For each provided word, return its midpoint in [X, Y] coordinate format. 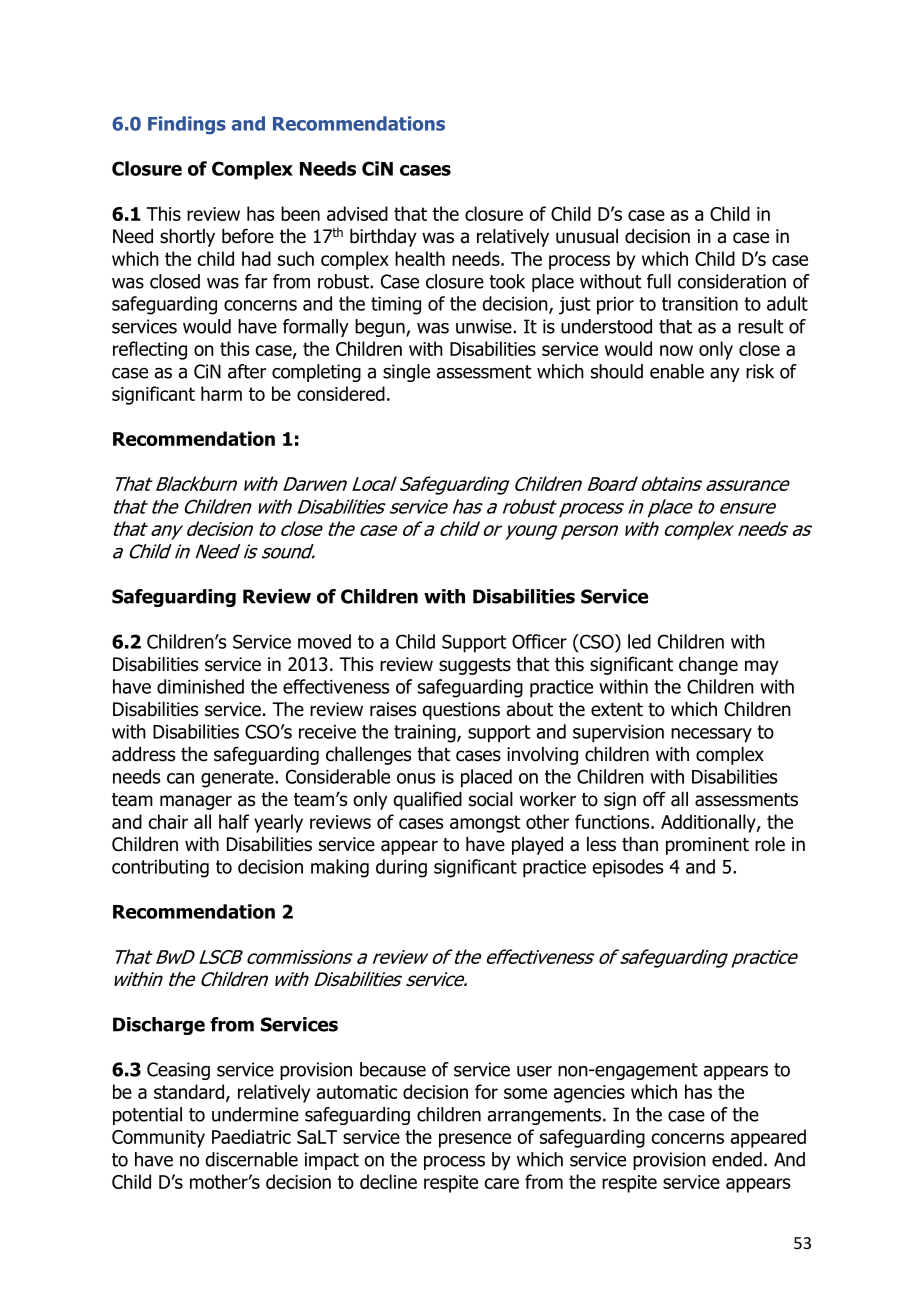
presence [475, 1140]
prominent [707, 846]
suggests [475, 666]
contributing [160, 868]
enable [677, 371]
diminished [200, 686]
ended [737, 1159]
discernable [251, 1159]
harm [221, 393]
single [406, 373]
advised [357, 213]
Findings [187, 125]
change [708, 666]
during [401, 868]
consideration [732, 281]
